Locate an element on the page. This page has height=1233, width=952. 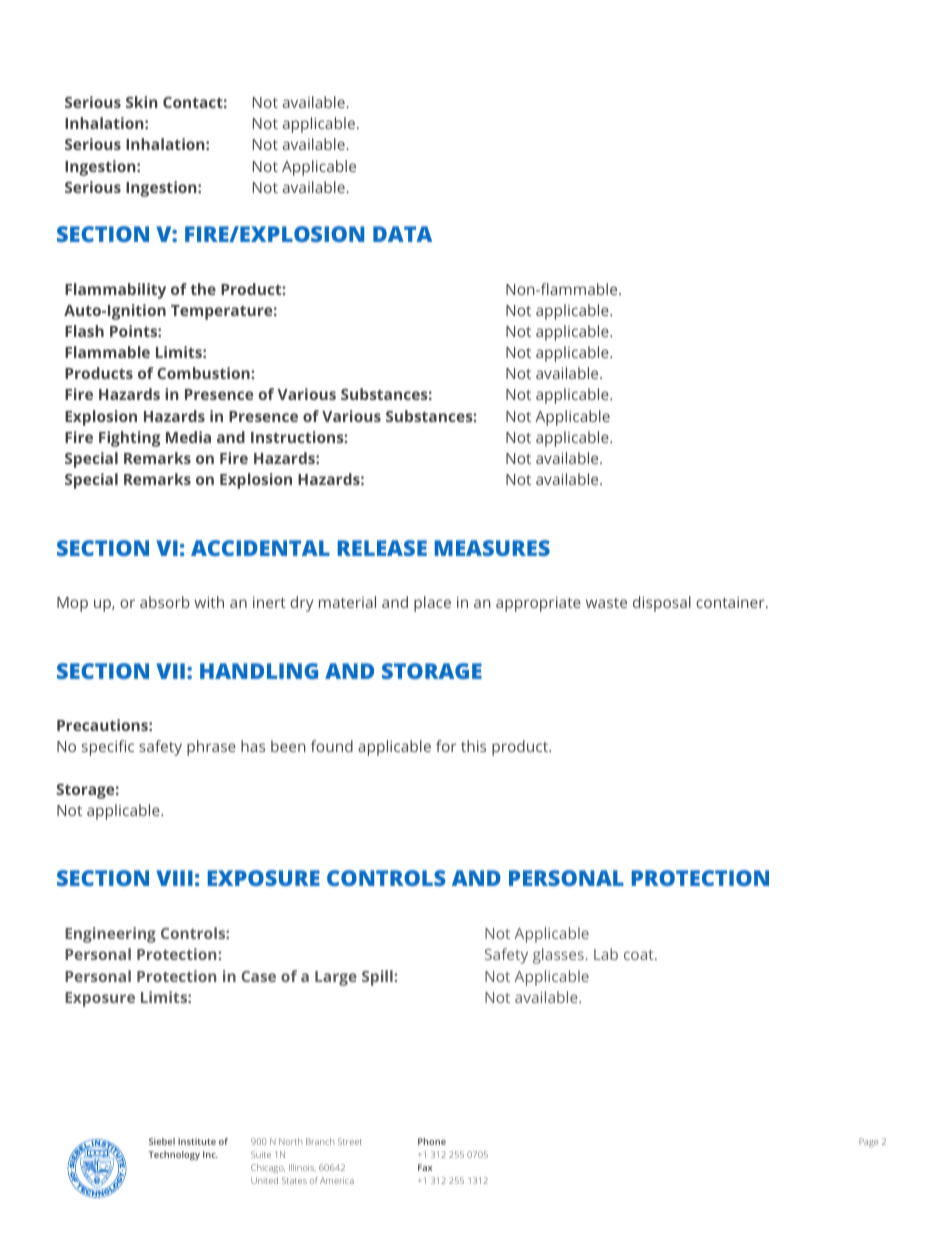
MEASURES is located at coordinates (492, 548).
